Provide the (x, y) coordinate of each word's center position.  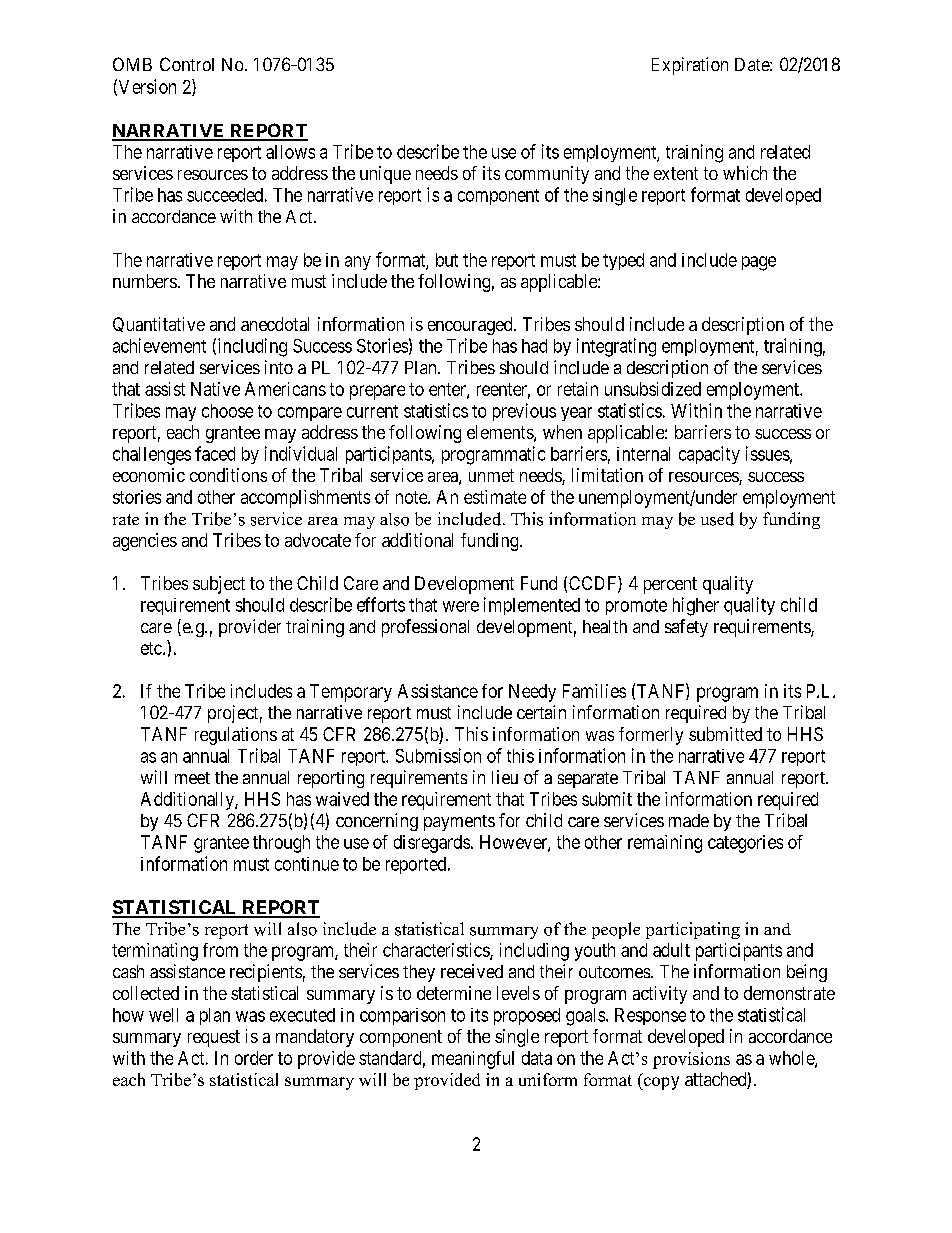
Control (187, 64)
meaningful (473, 1060)
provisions (691, 1060)
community (547, 175)
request (214, 1038)
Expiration (690, 66)
